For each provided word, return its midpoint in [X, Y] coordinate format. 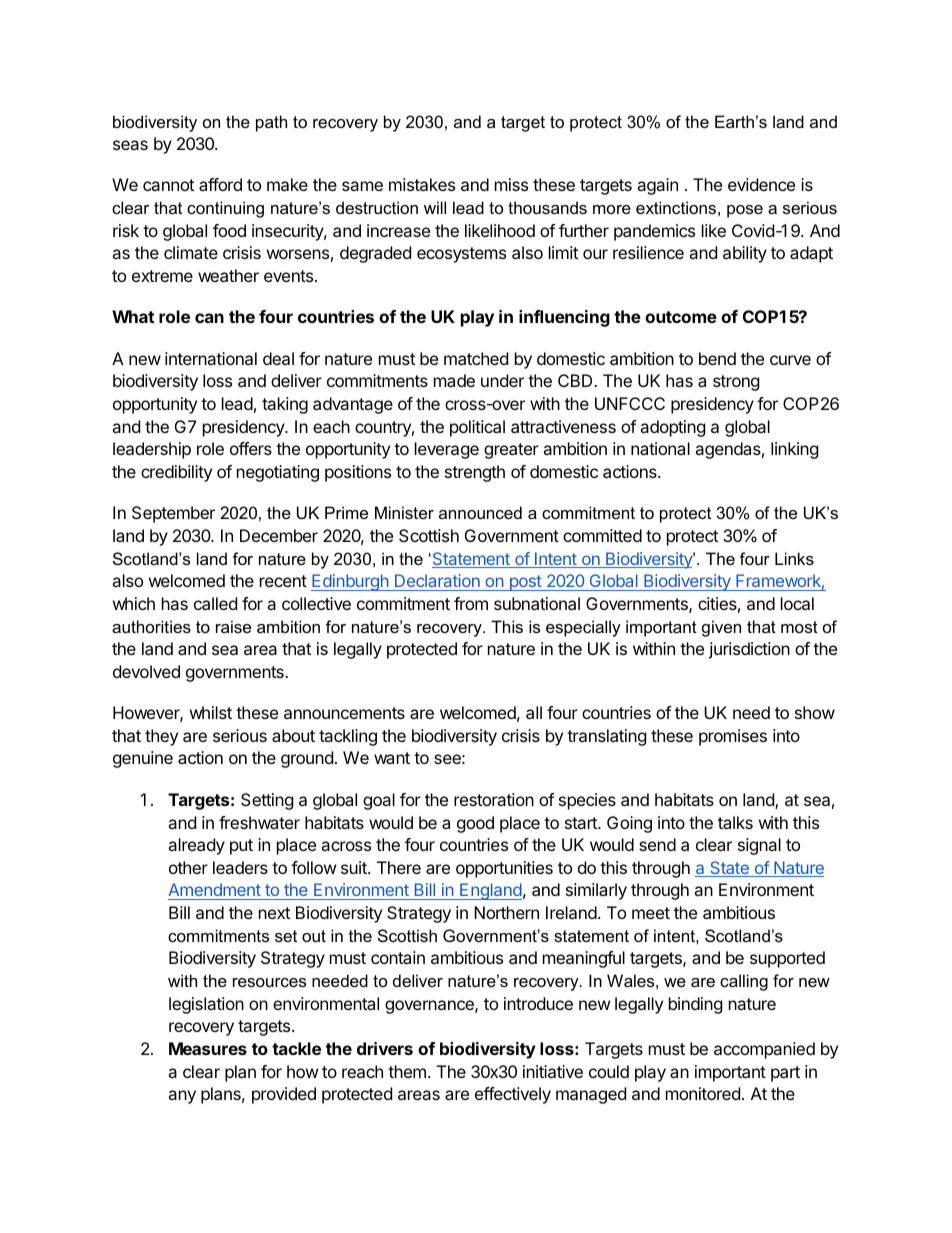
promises [733, 737]
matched [476, 358]
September [173, 514]
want [392, 758]
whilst [211, 712]
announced [480, 512]
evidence [761, 184]
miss [511, 184]
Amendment [215, 891]
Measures [208, 1048]
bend [717, 358]
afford [220, 184]
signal [759, 846]
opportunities [504, 869]
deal [278, 358]
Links [794, 558]
